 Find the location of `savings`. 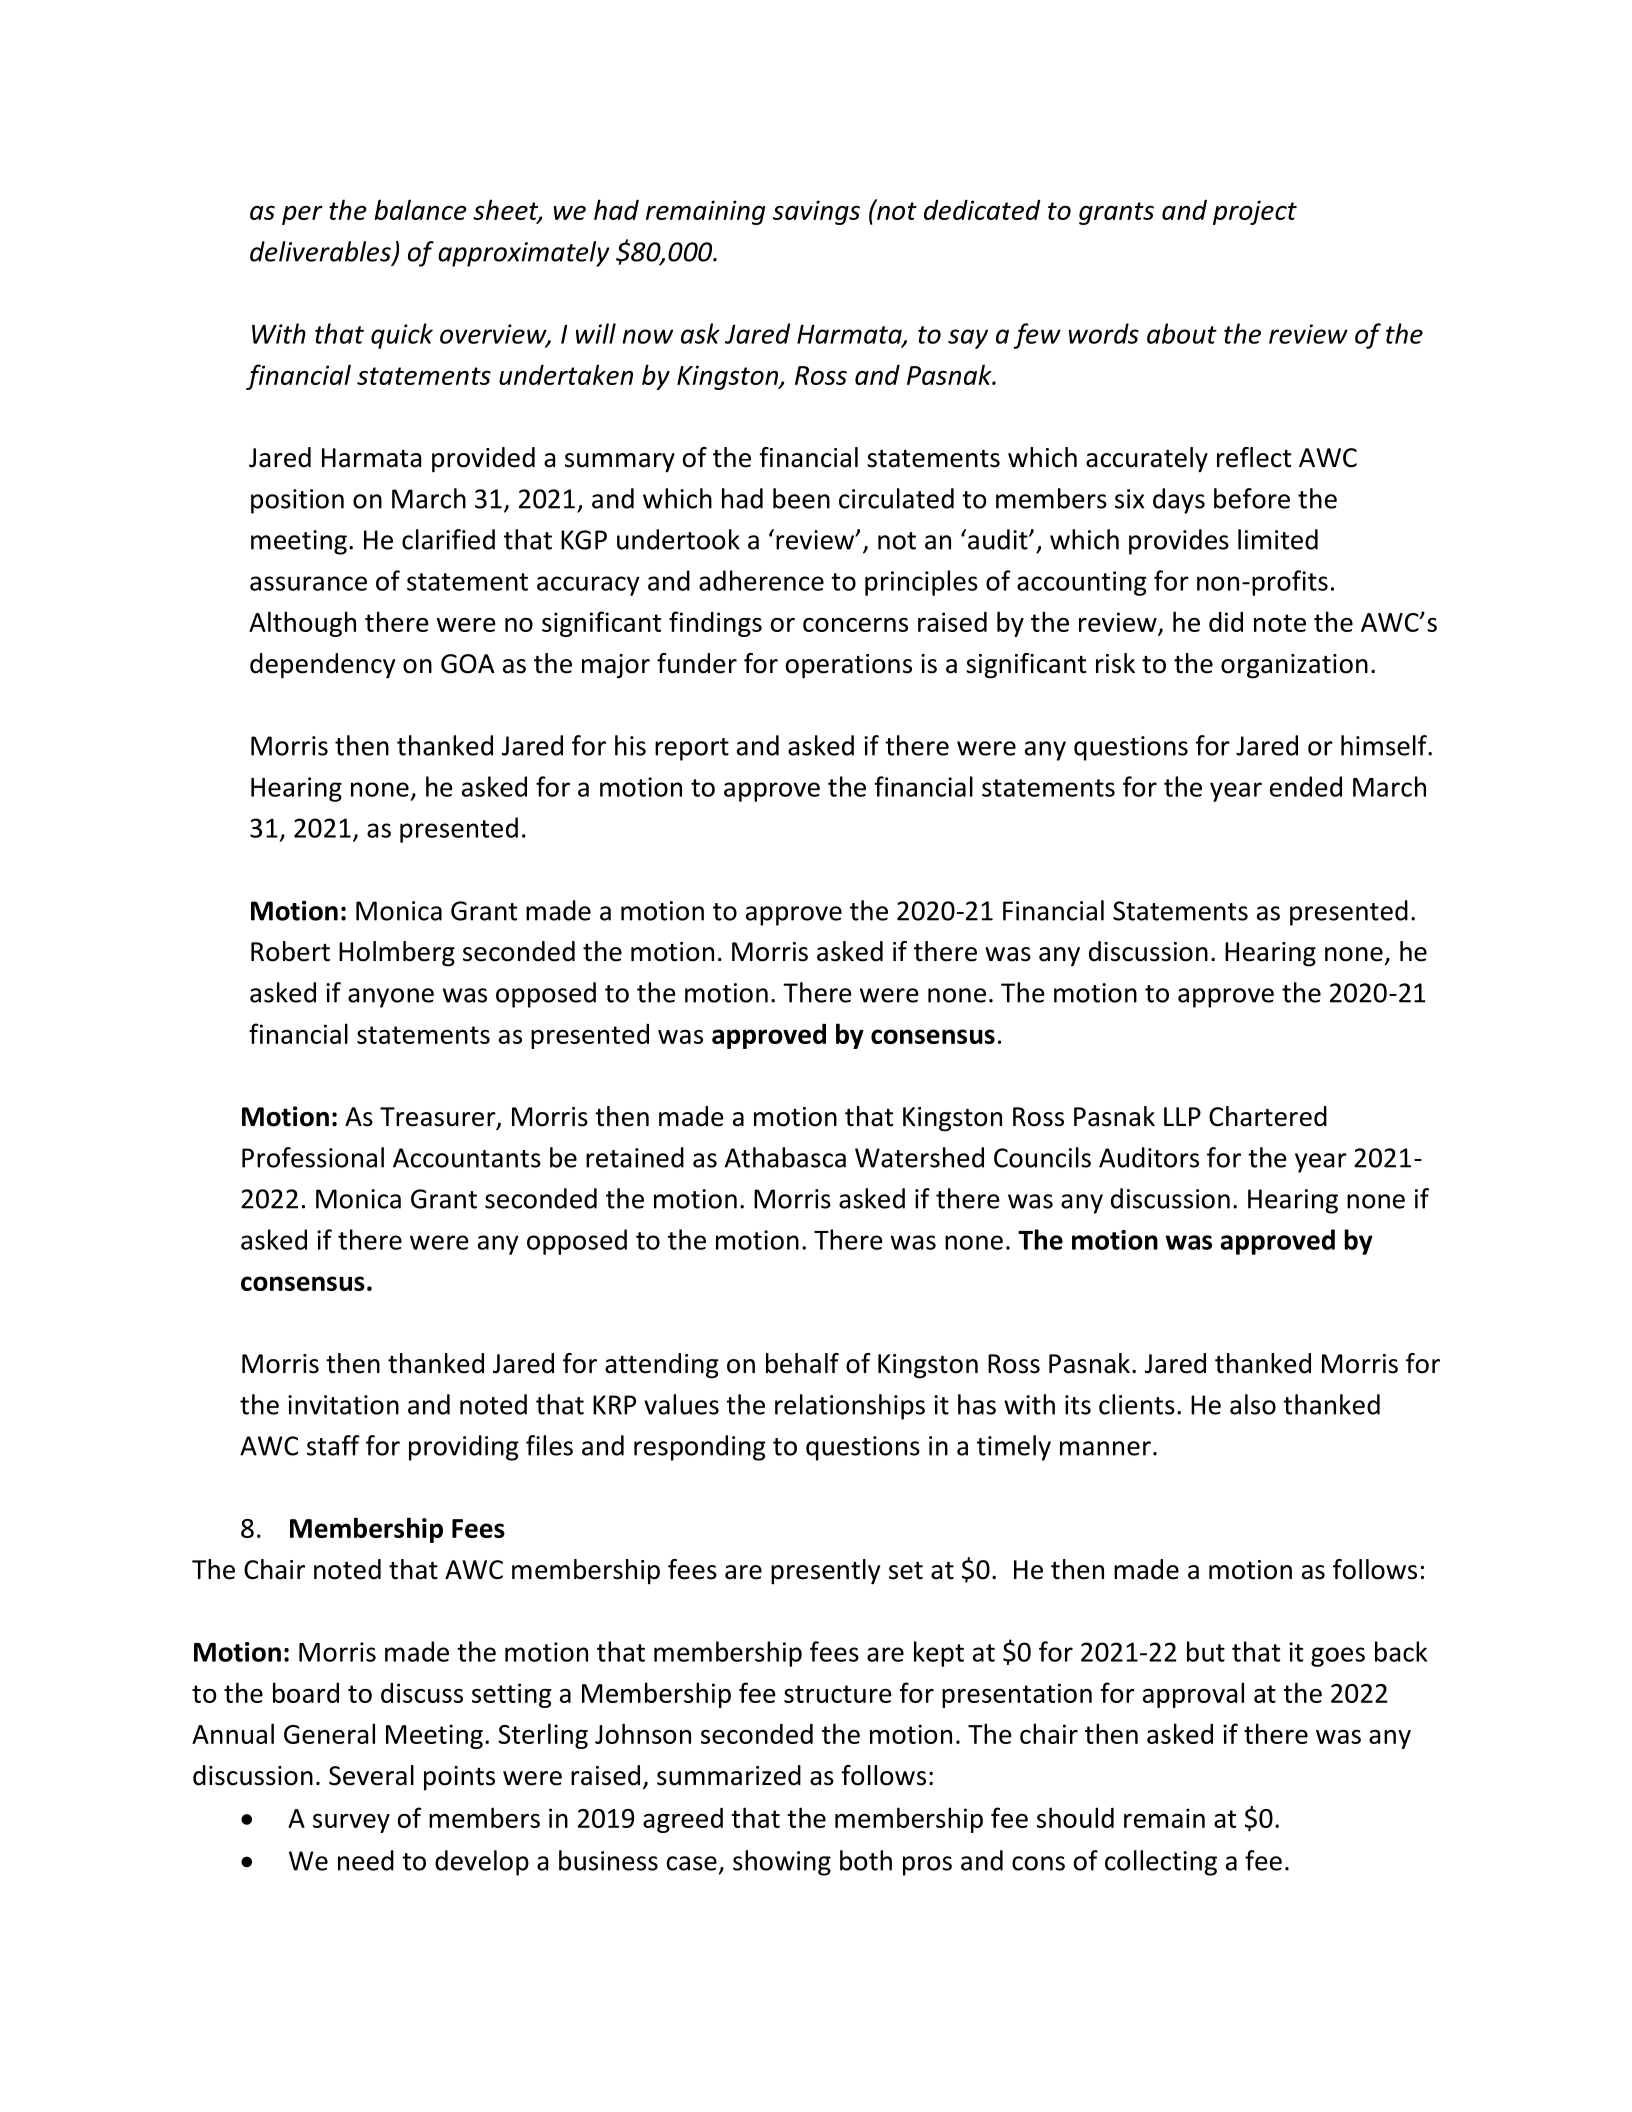

savings is located at coordinates (816, 212).
